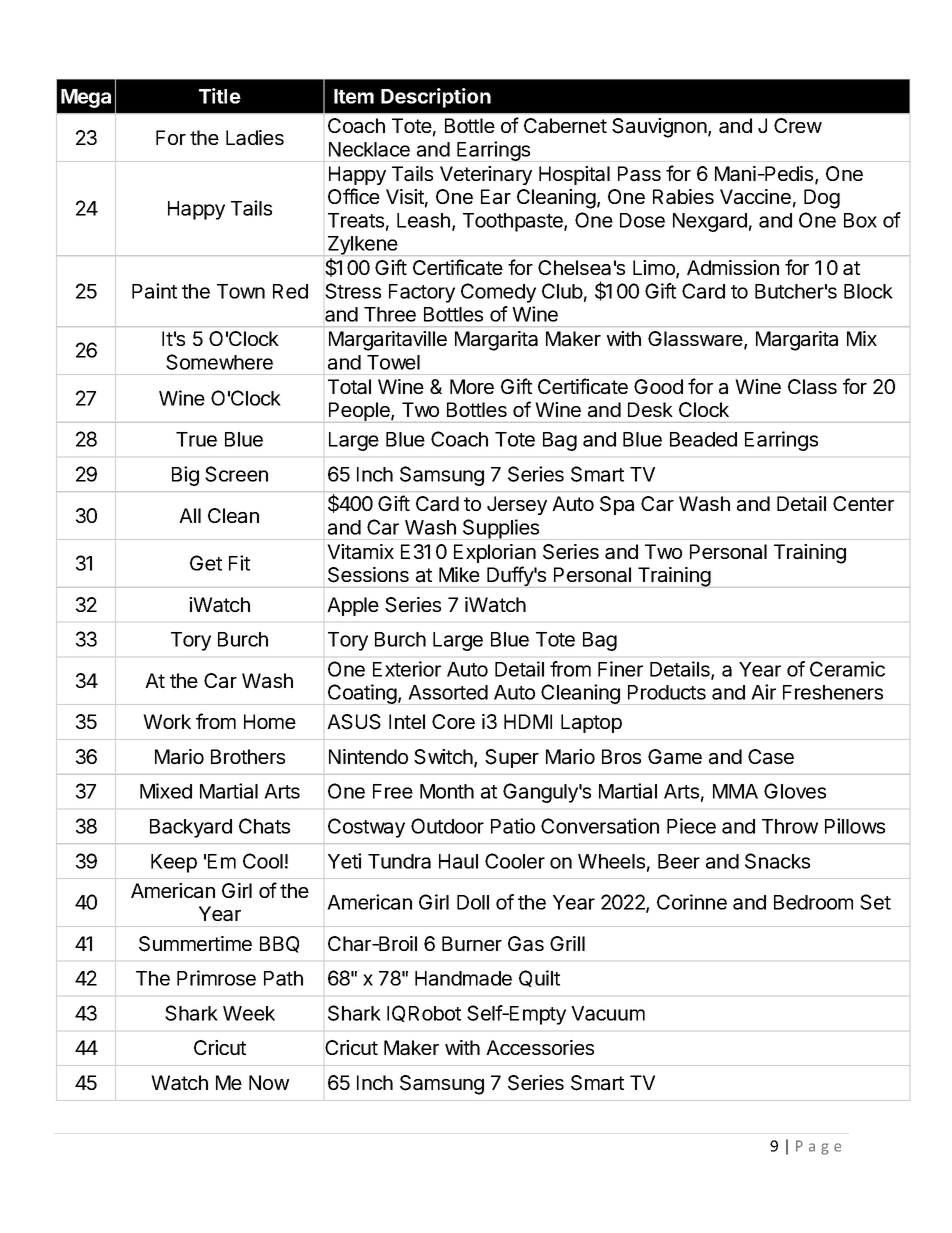  I want to click on Center, so click(863, 503).
